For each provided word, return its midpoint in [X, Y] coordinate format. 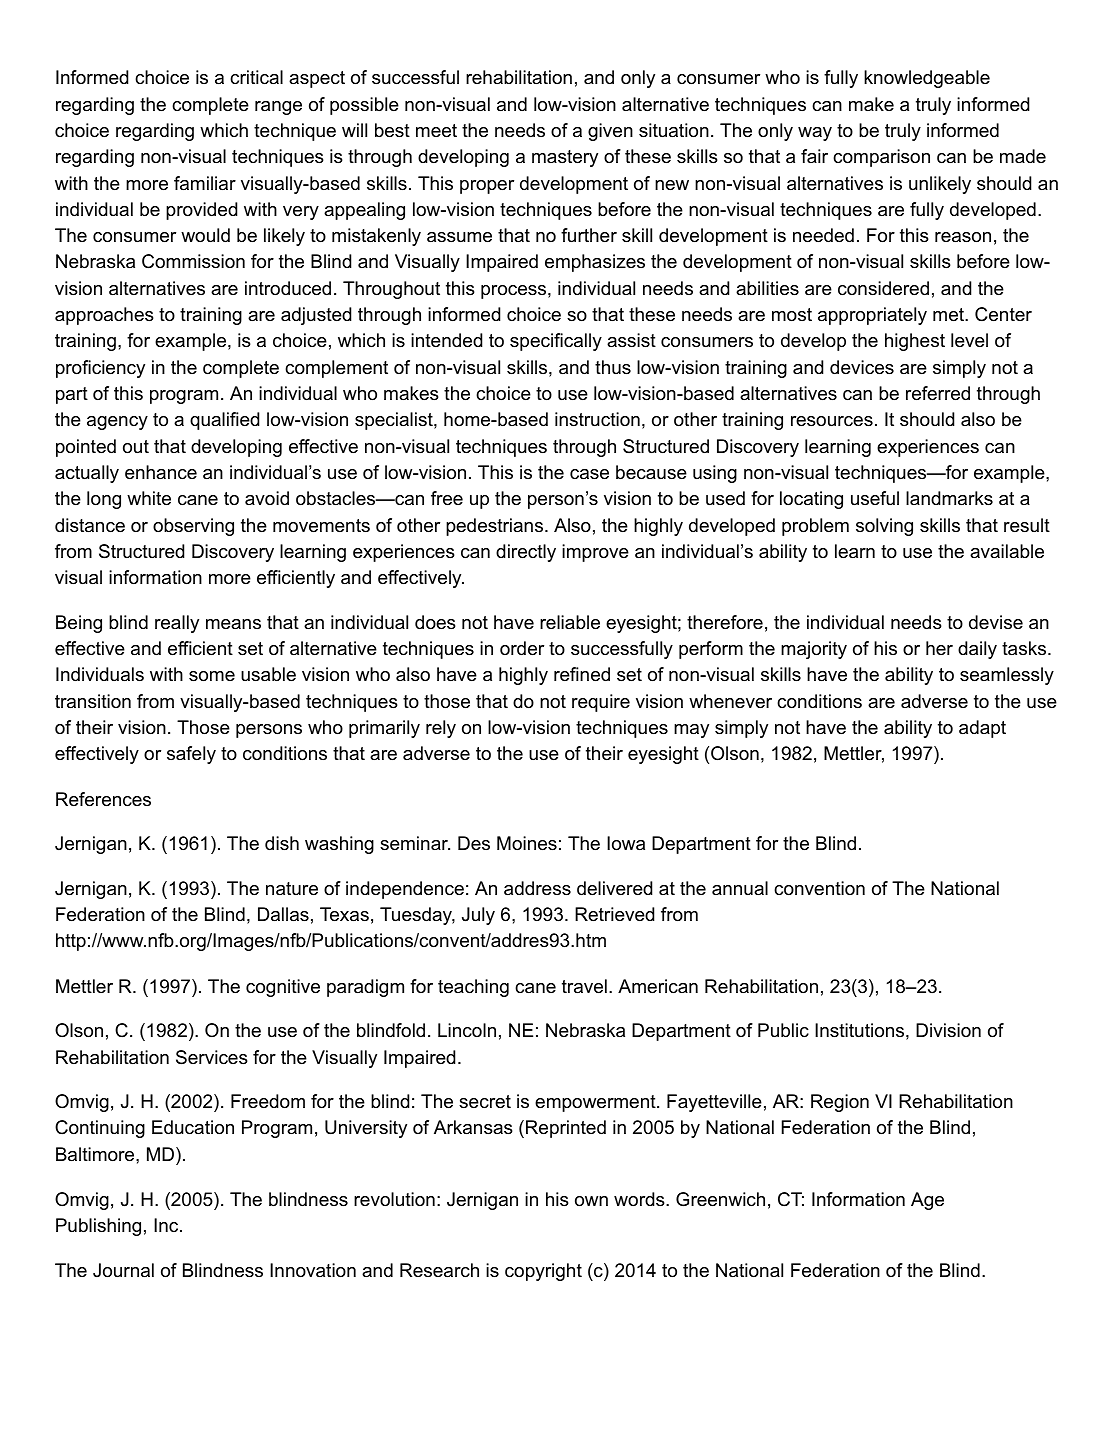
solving [884, 527]
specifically [556, 342]
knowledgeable [927, 79]
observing [193, 527]
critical [256, 77]
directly [526, 553]
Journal [123, 1270]
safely [191, 755]
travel [584, 986]
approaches [104, 316]
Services [212, 1057]
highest [915, 342]
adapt [982, 729]
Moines [527, 843]
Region [840, 1103]
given [610, 132]
